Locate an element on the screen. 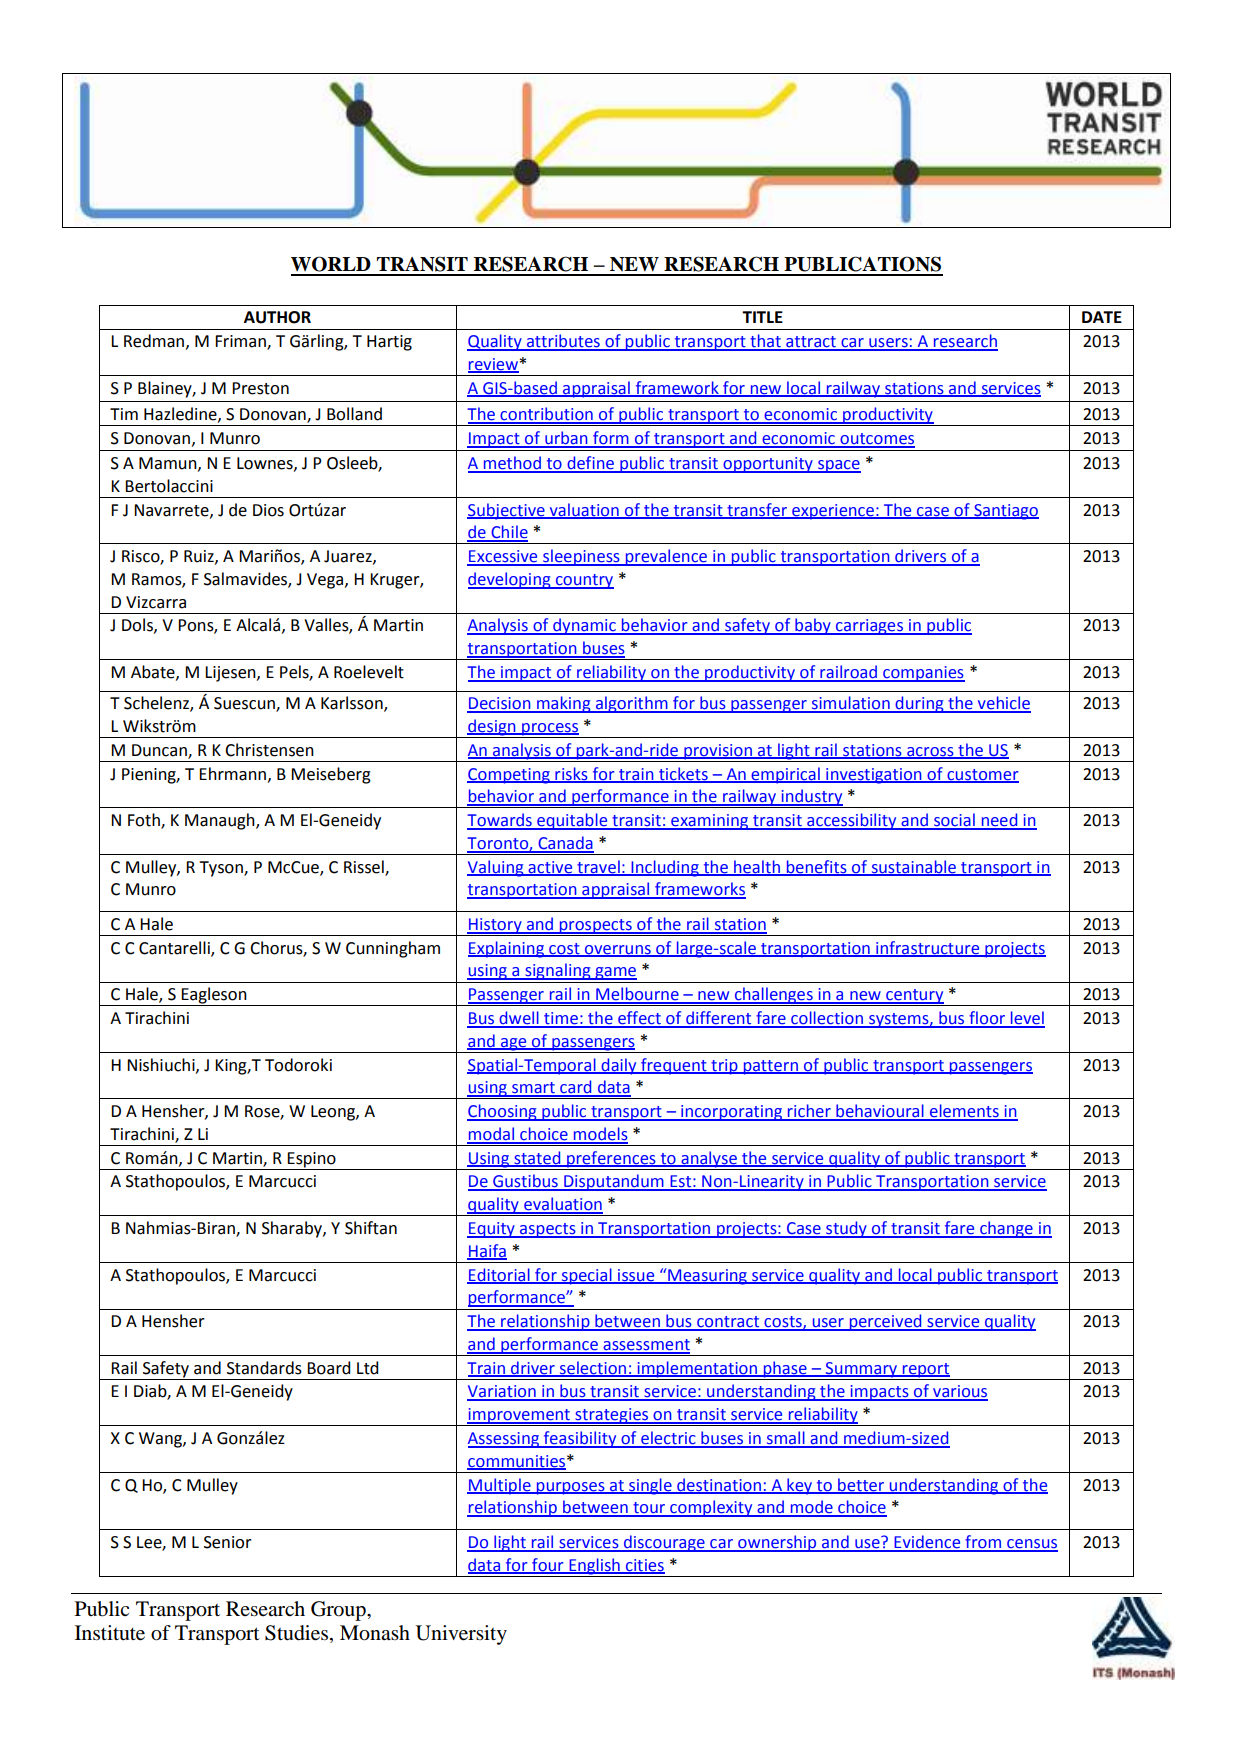  attributes is located at coordinates (563, 342).
